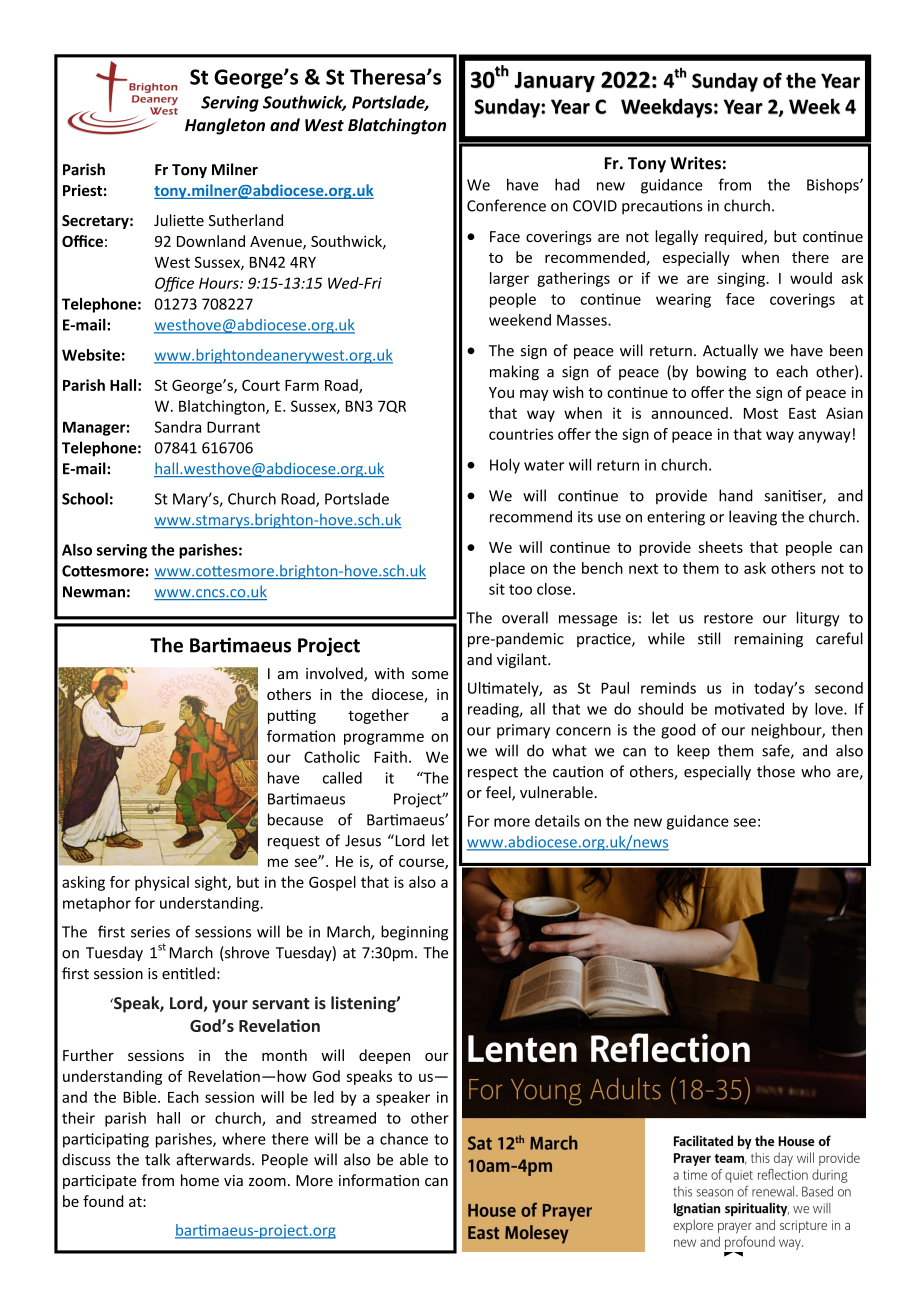 The height and width of the screenshot is (1308, 924). I want to click on remaining, so click(768, 640).
